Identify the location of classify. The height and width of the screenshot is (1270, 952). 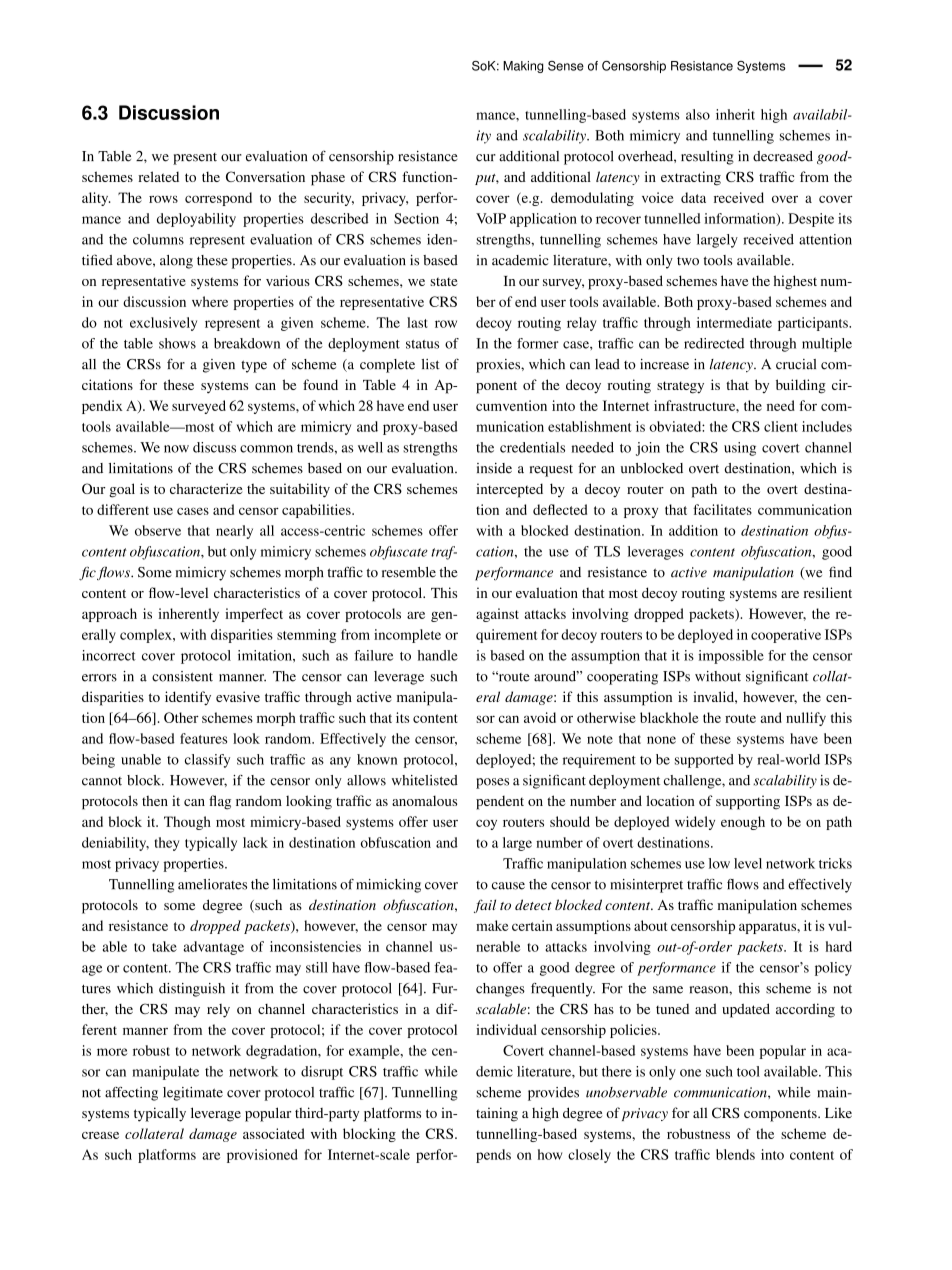
(207, 761).
